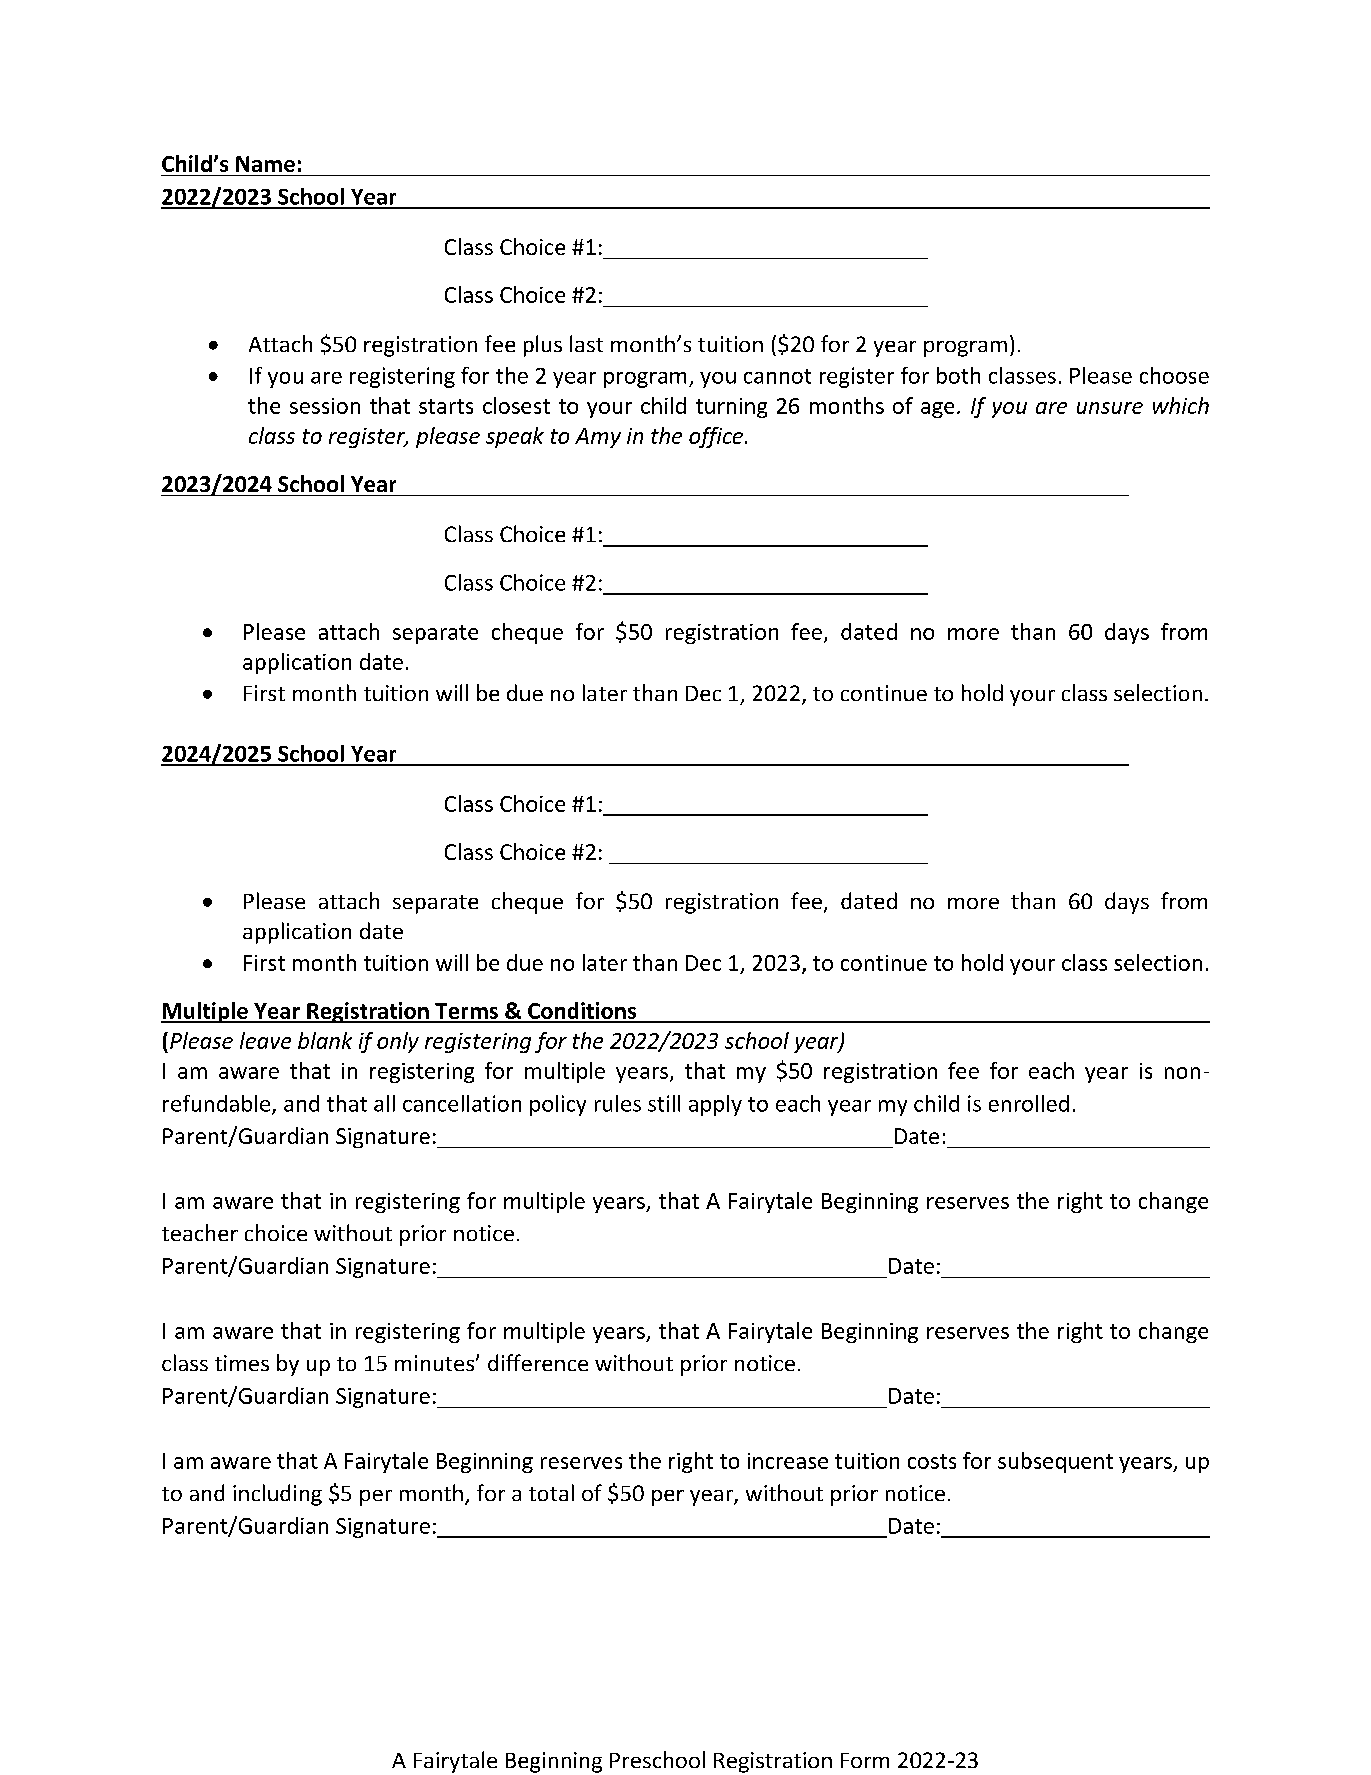  I want to click on including, so click(277, 1495).
